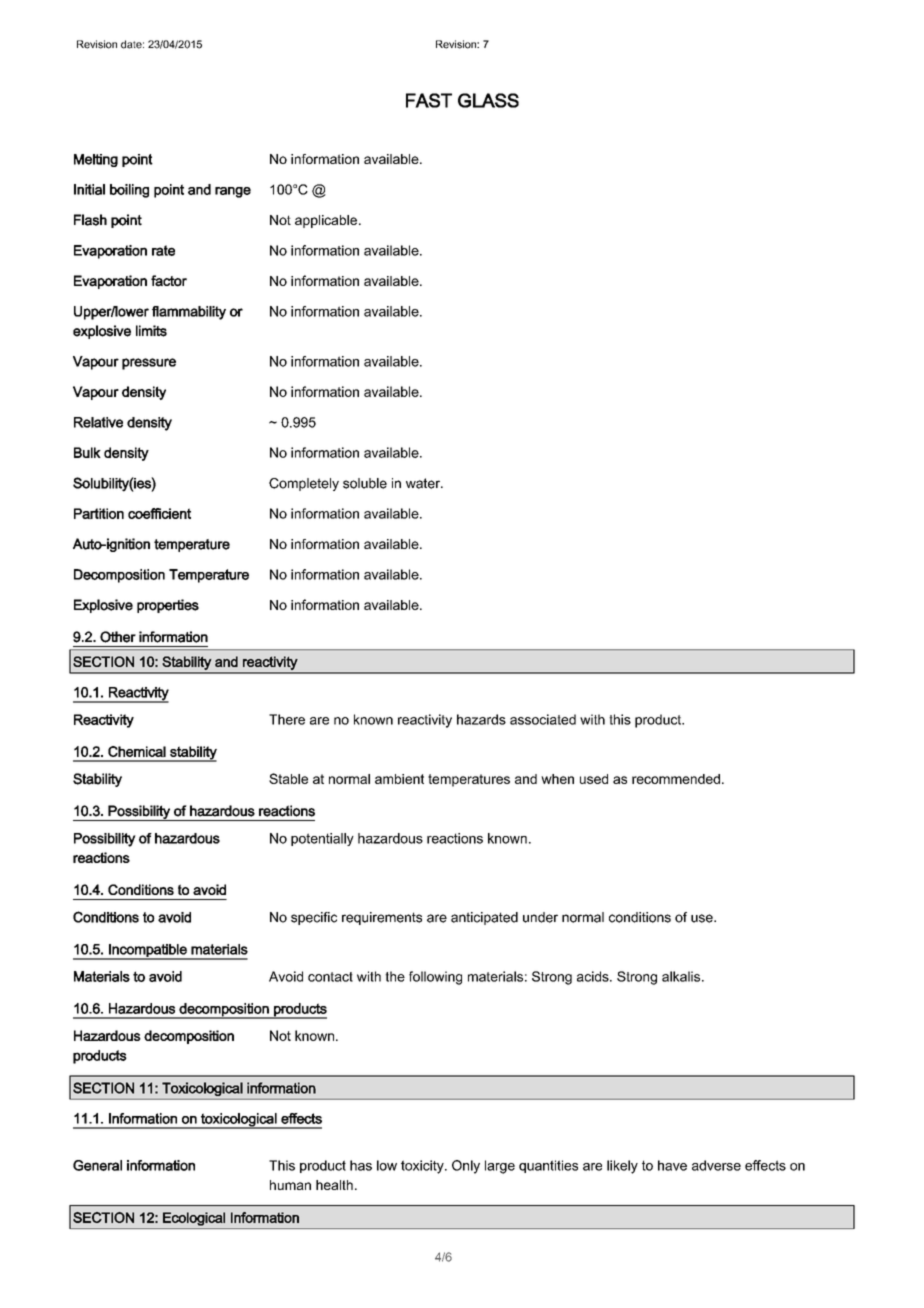  I want to click on Chemical, so click(137, 751).
